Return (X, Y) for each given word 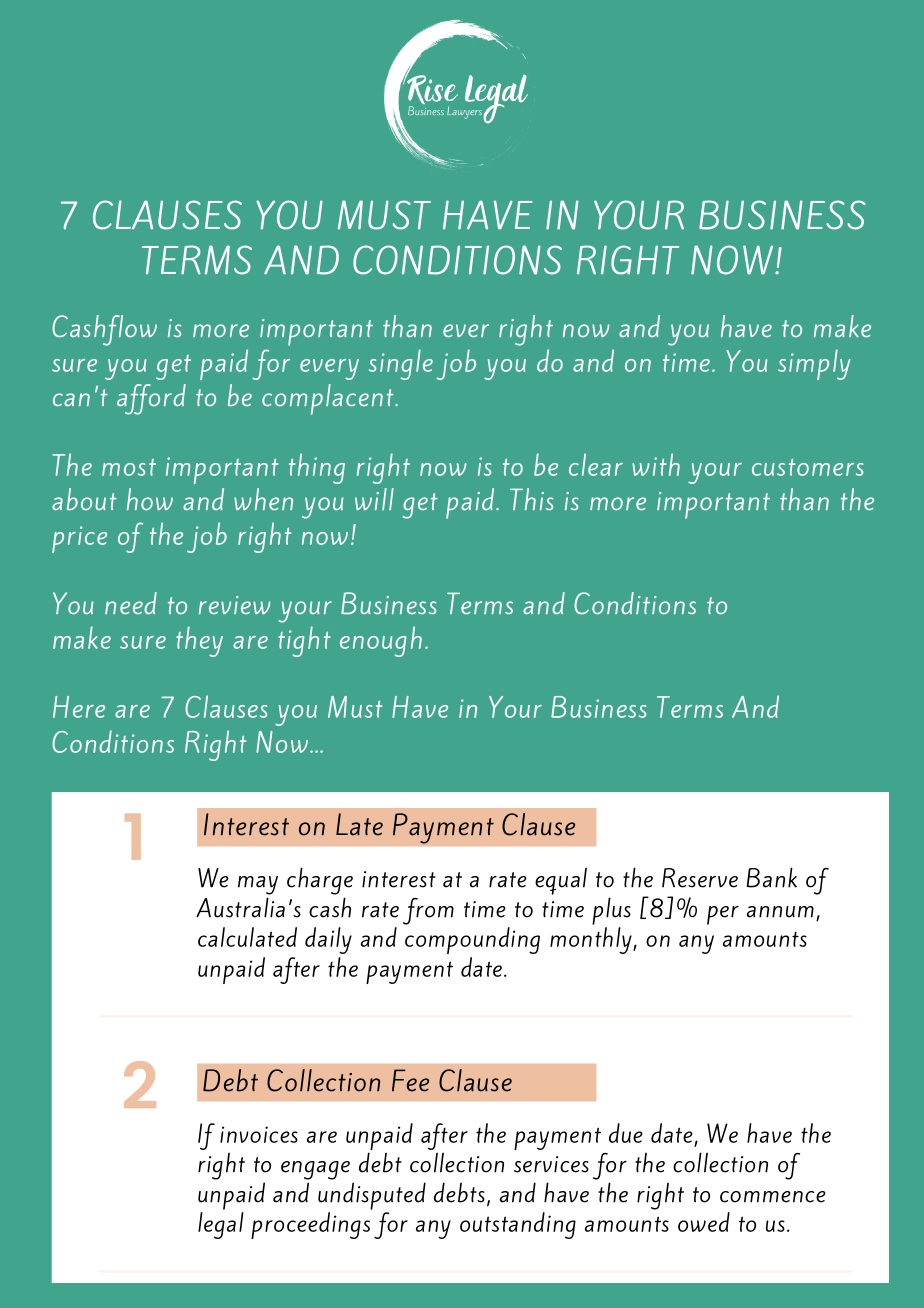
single (401, 364)
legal (221, 1225)
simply (814, 364)
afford (151, 399)
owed (704, 1222)
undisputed (372, 1196)
